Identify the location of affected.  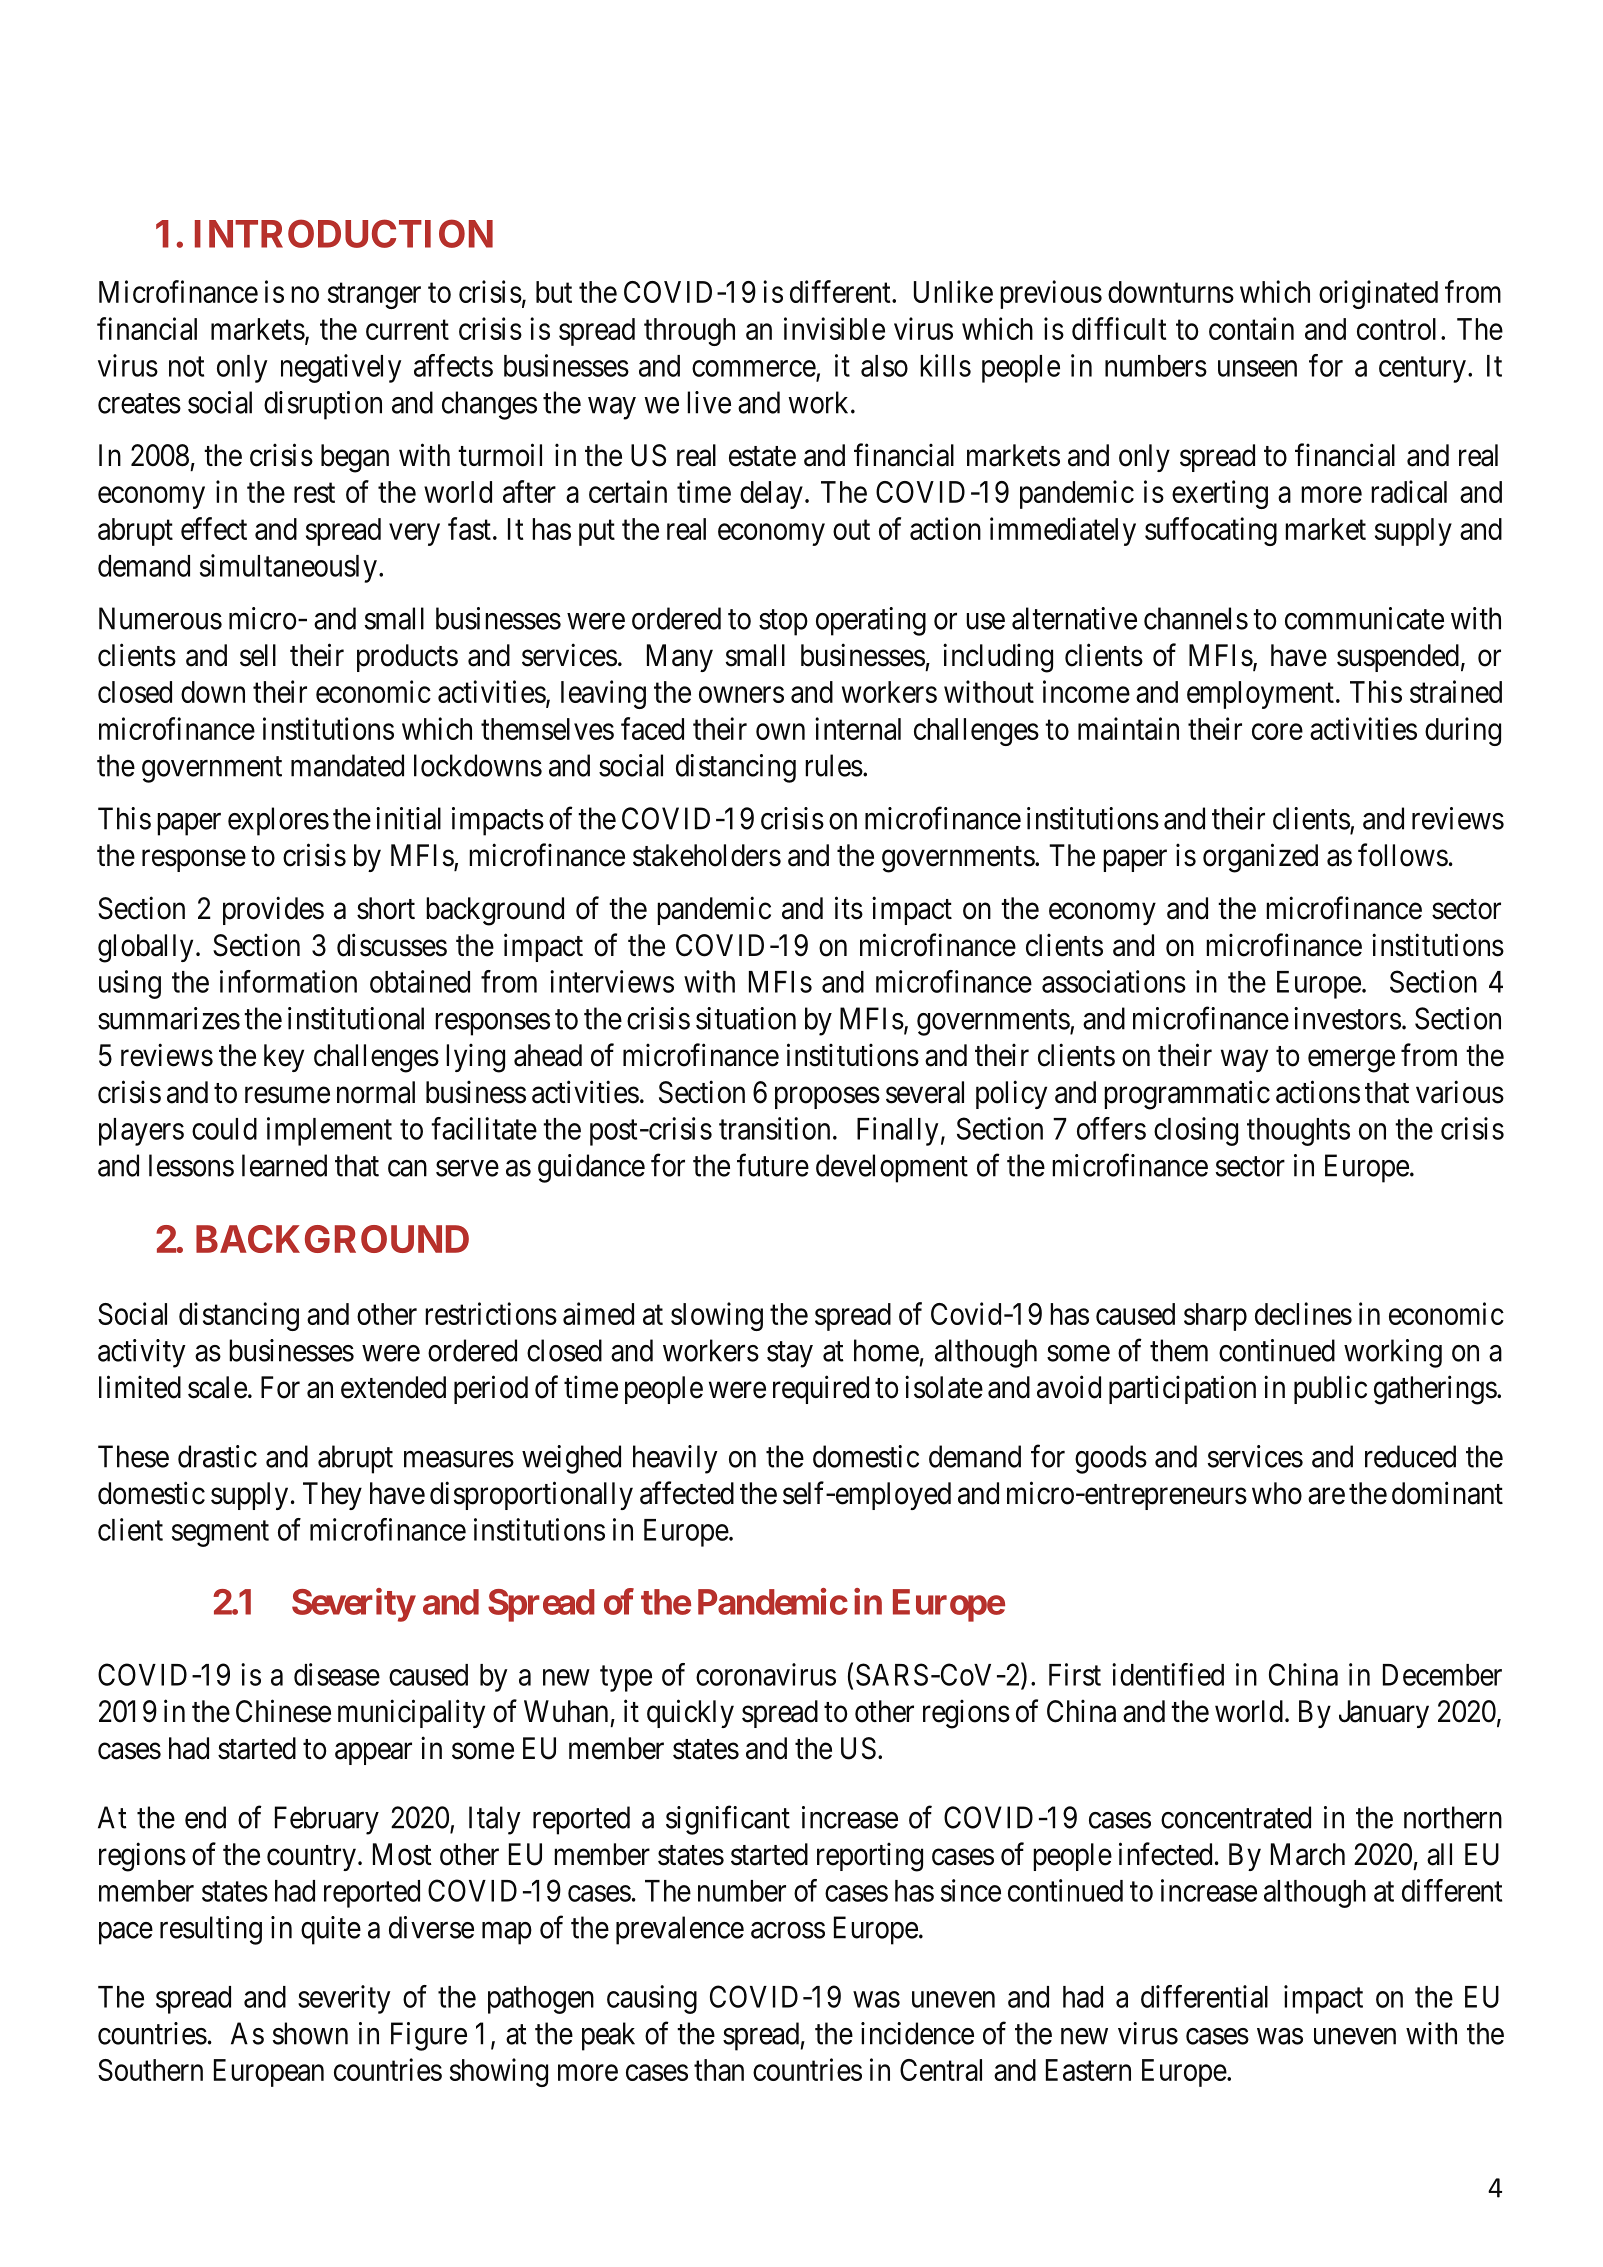
(687, 1493).
